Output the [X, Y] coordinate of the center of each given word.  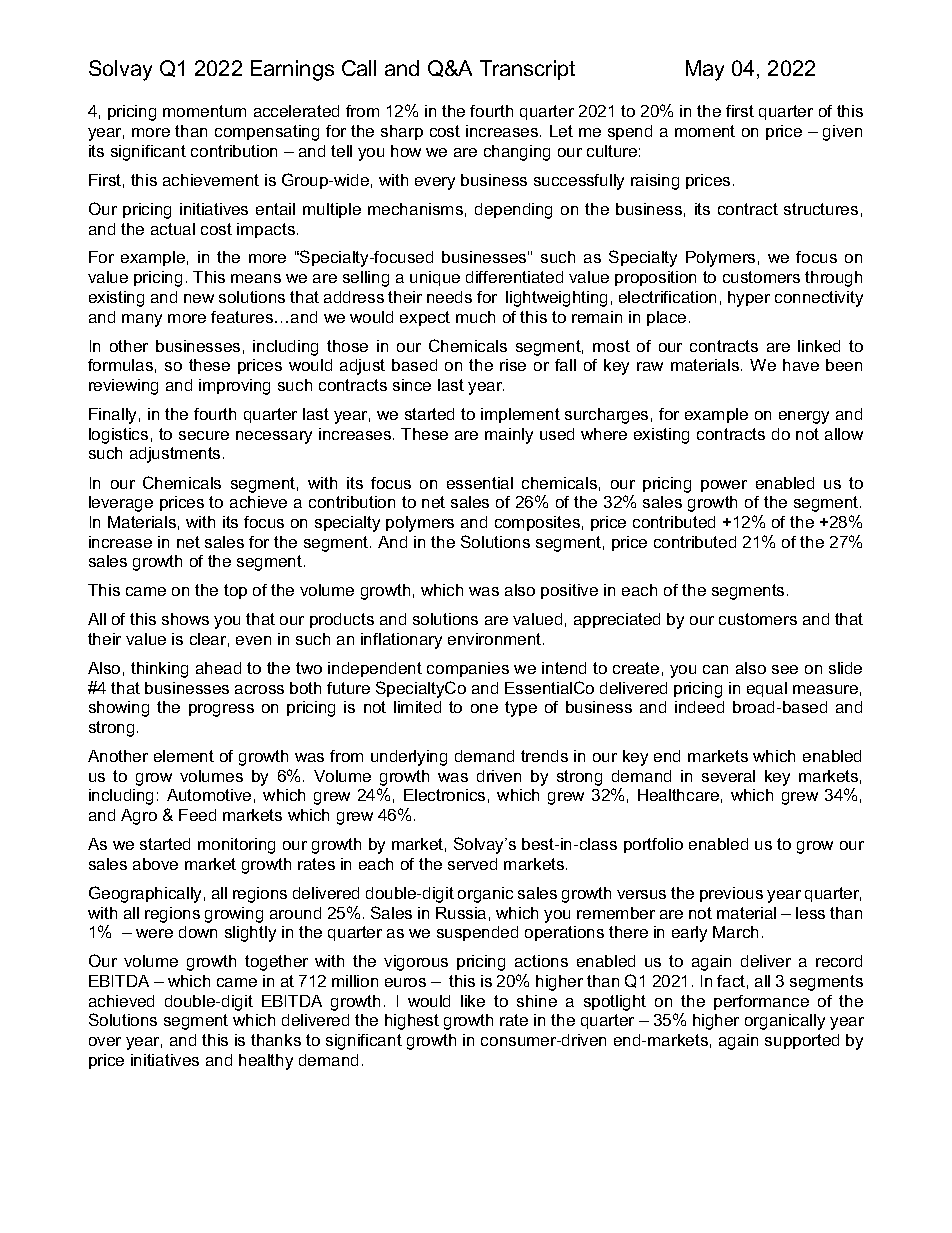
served [472, 864]
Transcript [527, 70]
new [199, 298]
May [705, 70]
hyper [749, 299]
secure [204, 435]
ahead [218, 668]
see [785, 669]
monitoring [236, 846]
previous [731, 894]
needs [449, 297]
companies [468, 669]
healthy [266, 1062]
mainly [509, 436]
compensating [267, 133]
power [724, 486]
